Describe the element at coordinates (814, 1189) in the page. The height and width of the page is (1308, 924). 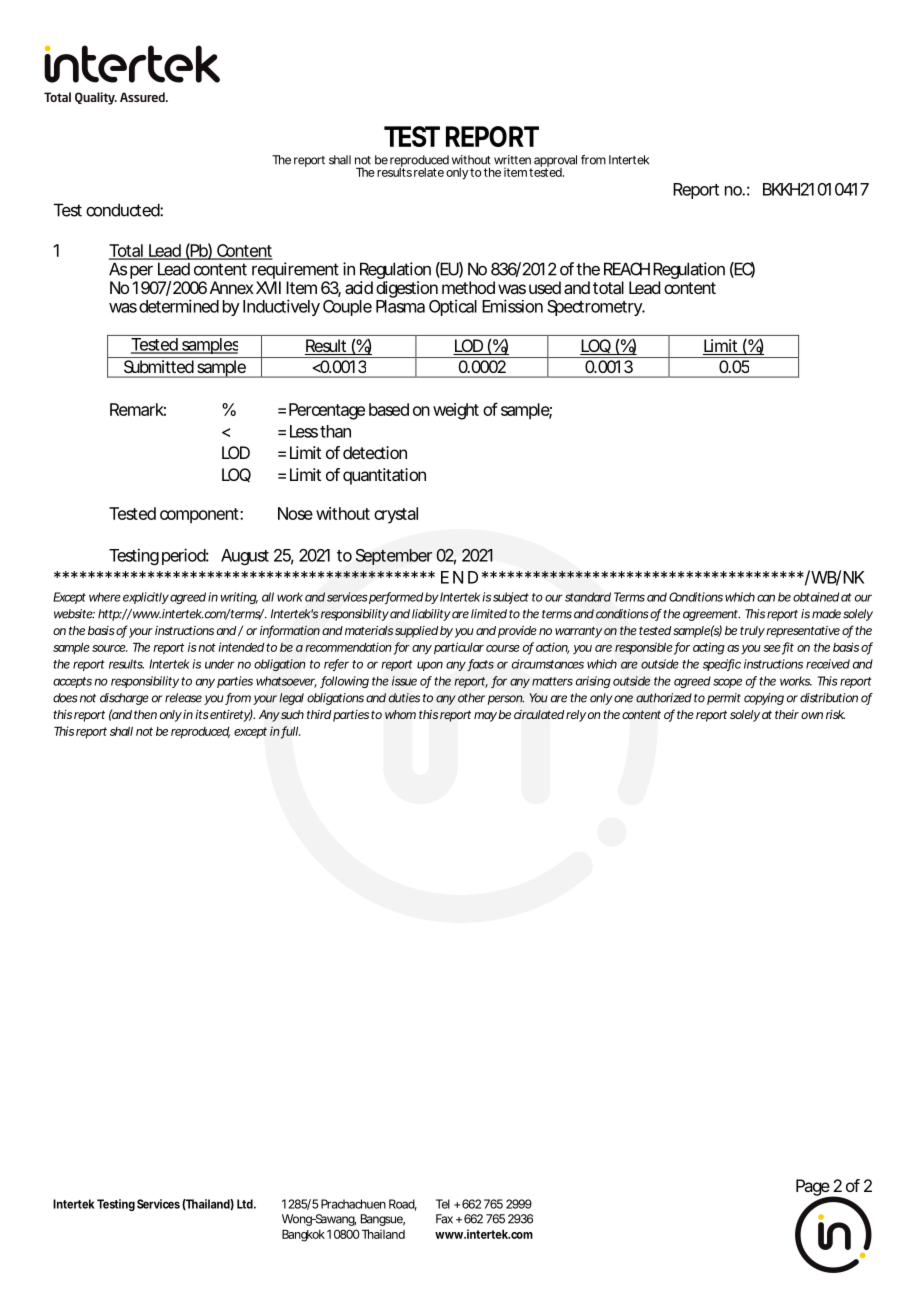
I see `Page` at that location.
